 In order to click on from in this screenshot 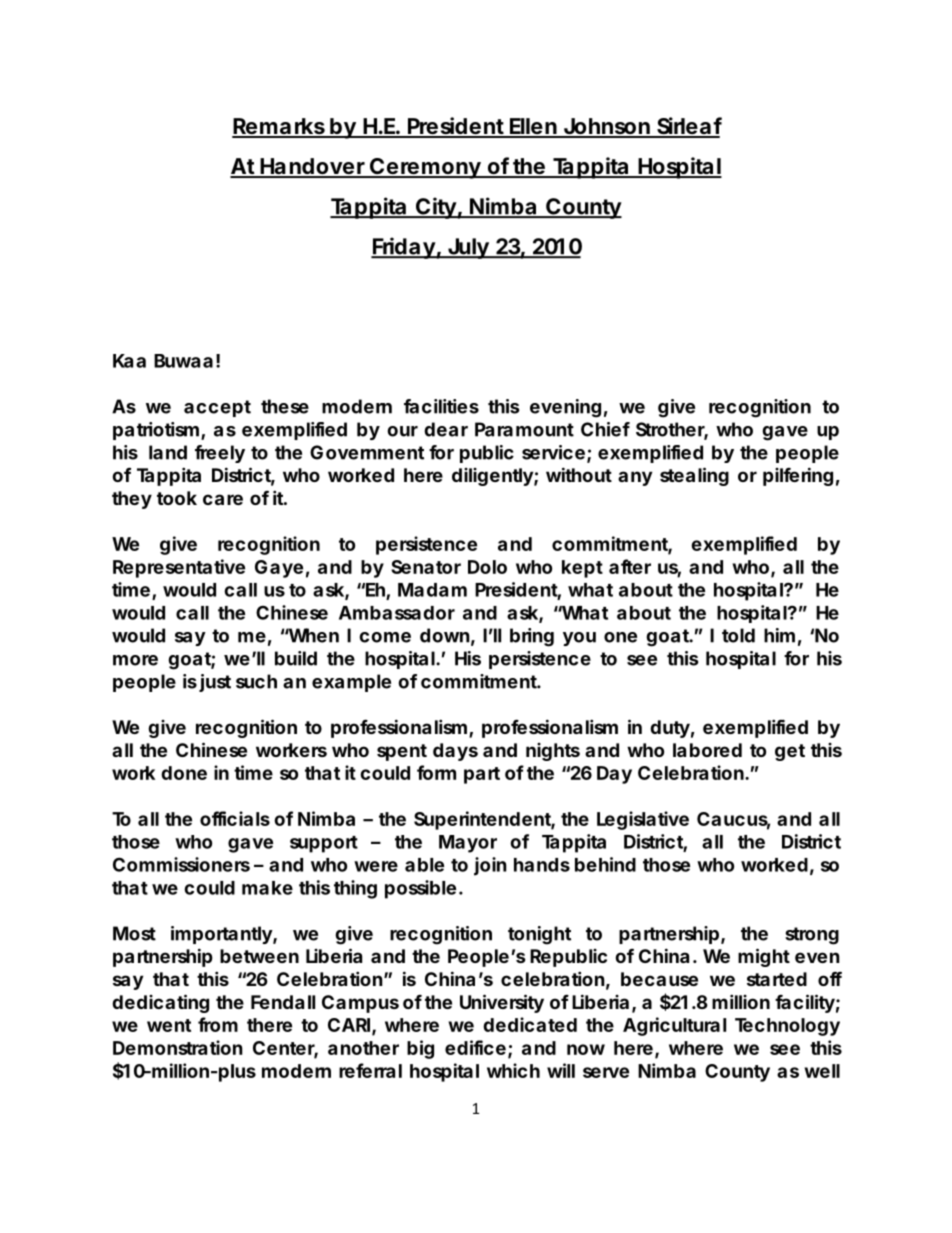, I will do `click(218, 1024)`.
